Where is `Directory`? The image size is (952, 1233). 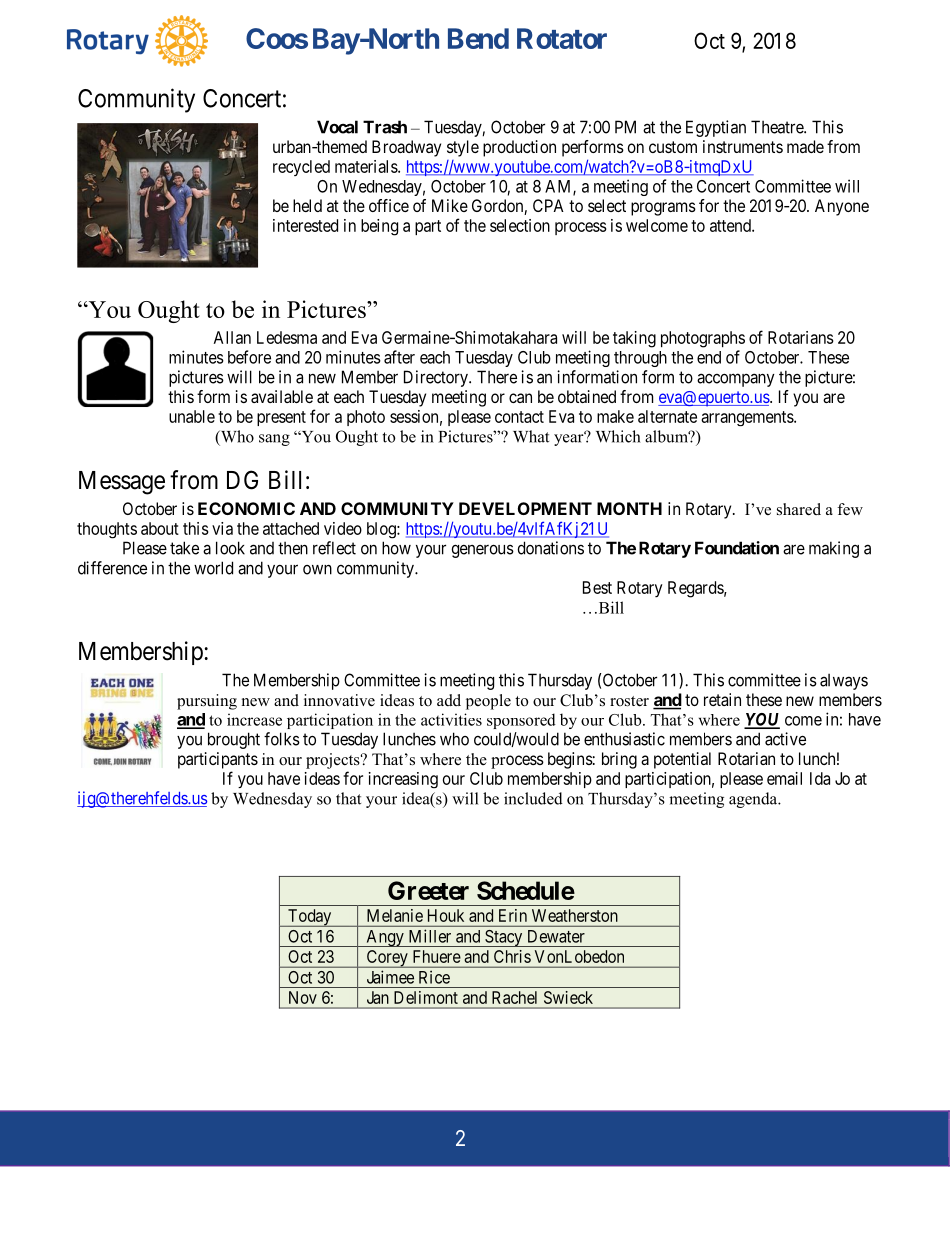
Directory is located at coordinates (437, 378).
